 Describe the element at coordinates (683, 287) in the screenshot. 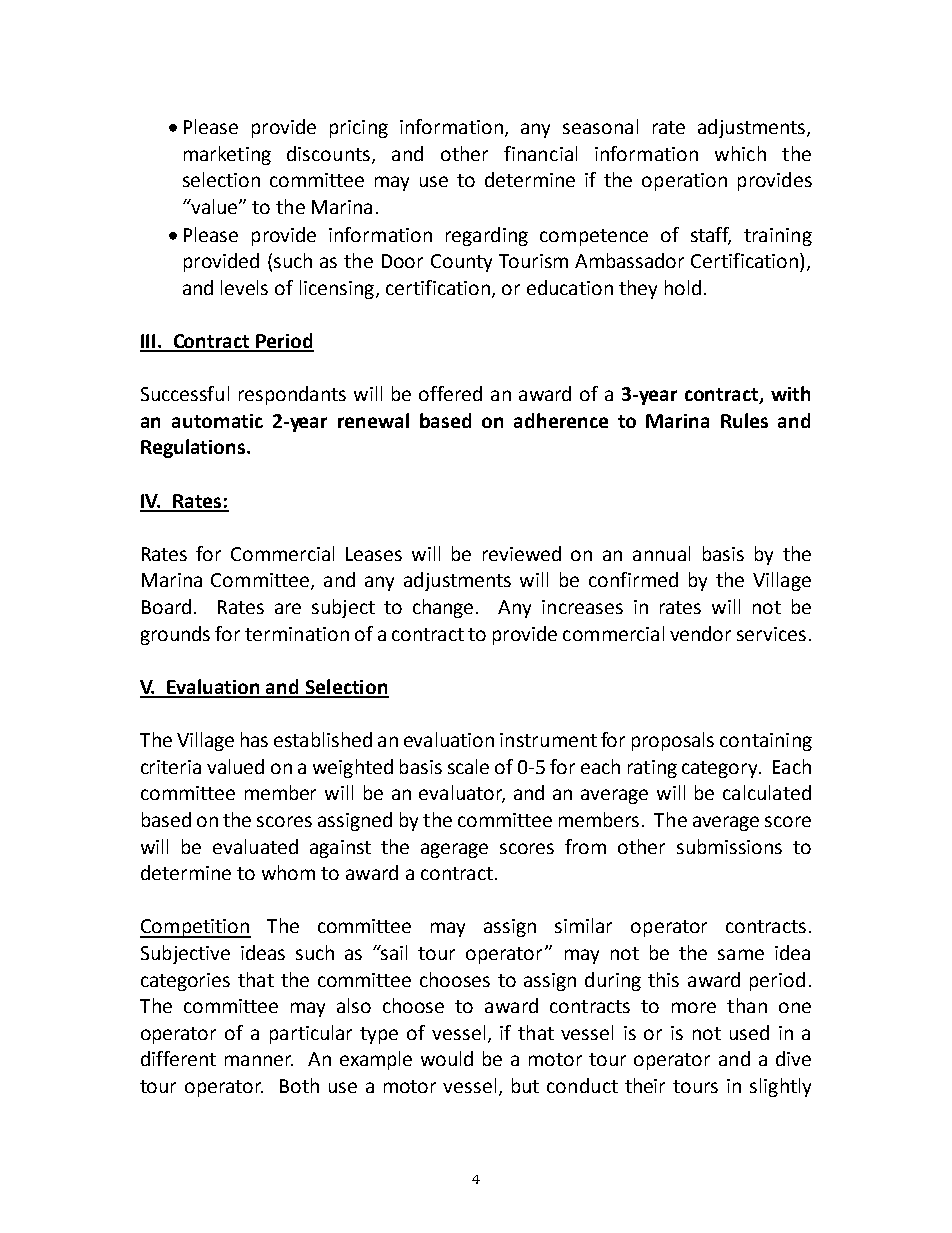

I see `hold` at that location.
